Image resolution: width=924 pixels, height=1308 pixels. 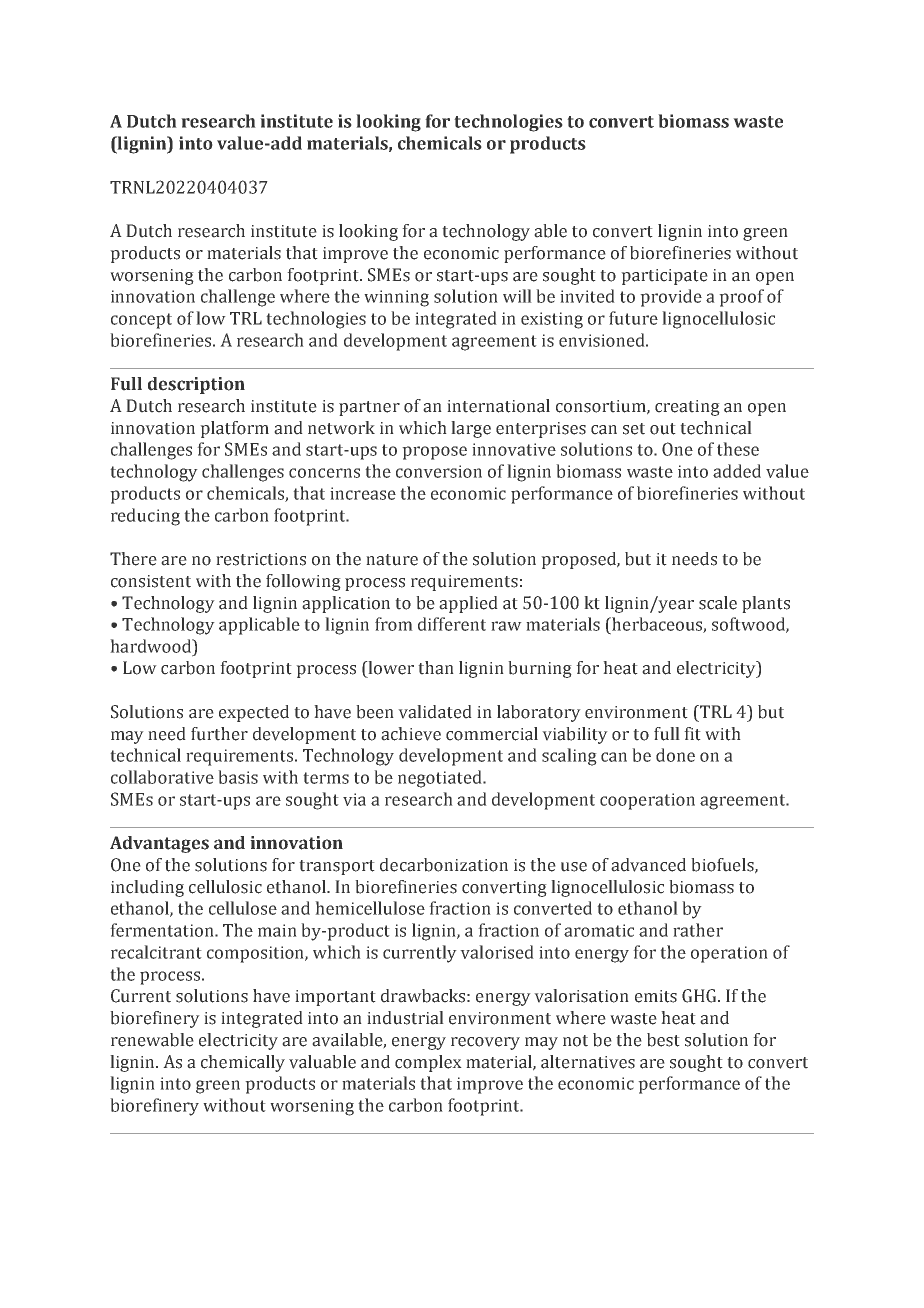 What do you see at coordinates (396, 298) in the document?
I see `winning` at bounding box center [396, 298].
